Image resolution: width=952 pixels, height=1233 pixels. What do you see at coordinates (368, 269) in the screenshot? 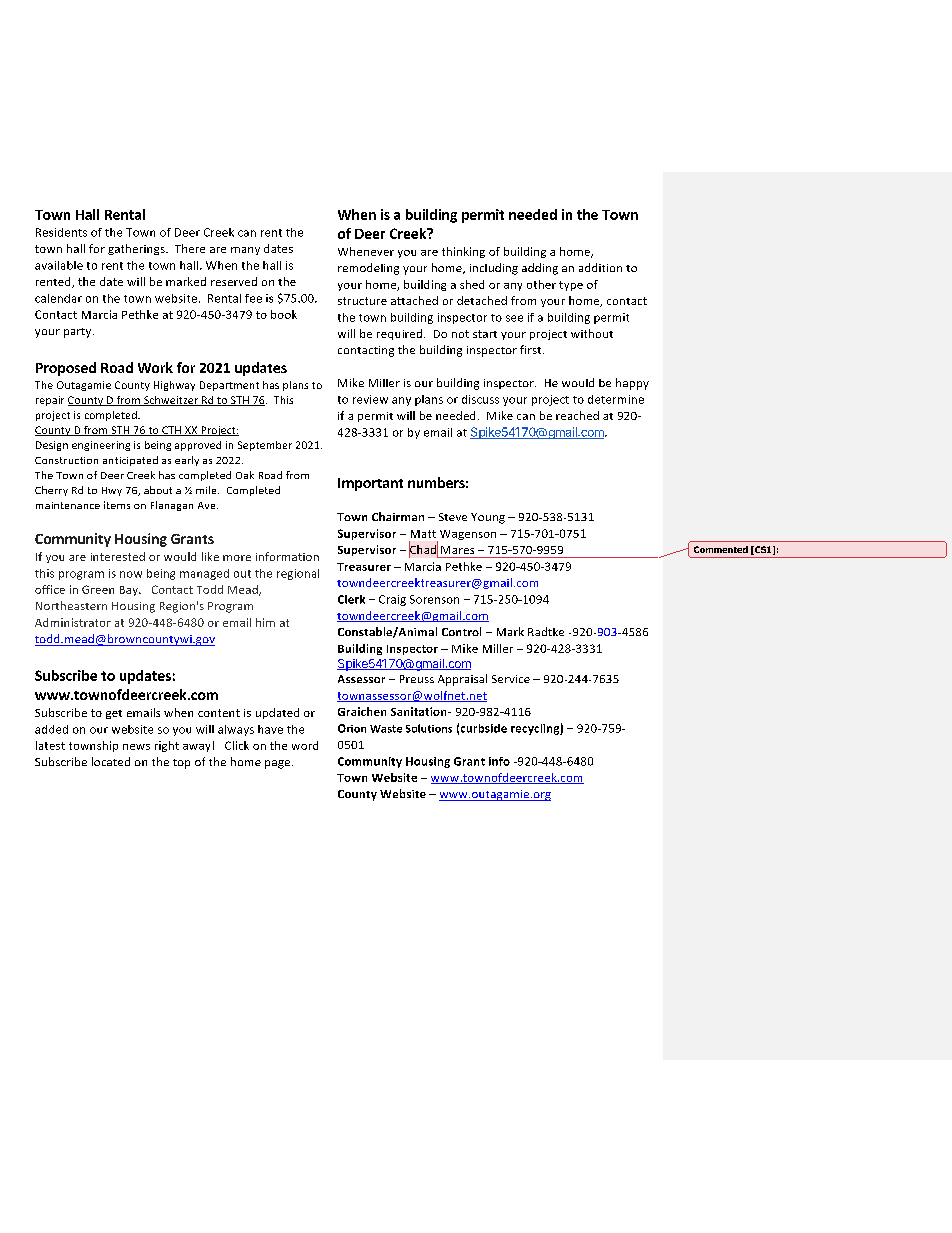
I see `remodeling` at bounding box center [368, 269].
